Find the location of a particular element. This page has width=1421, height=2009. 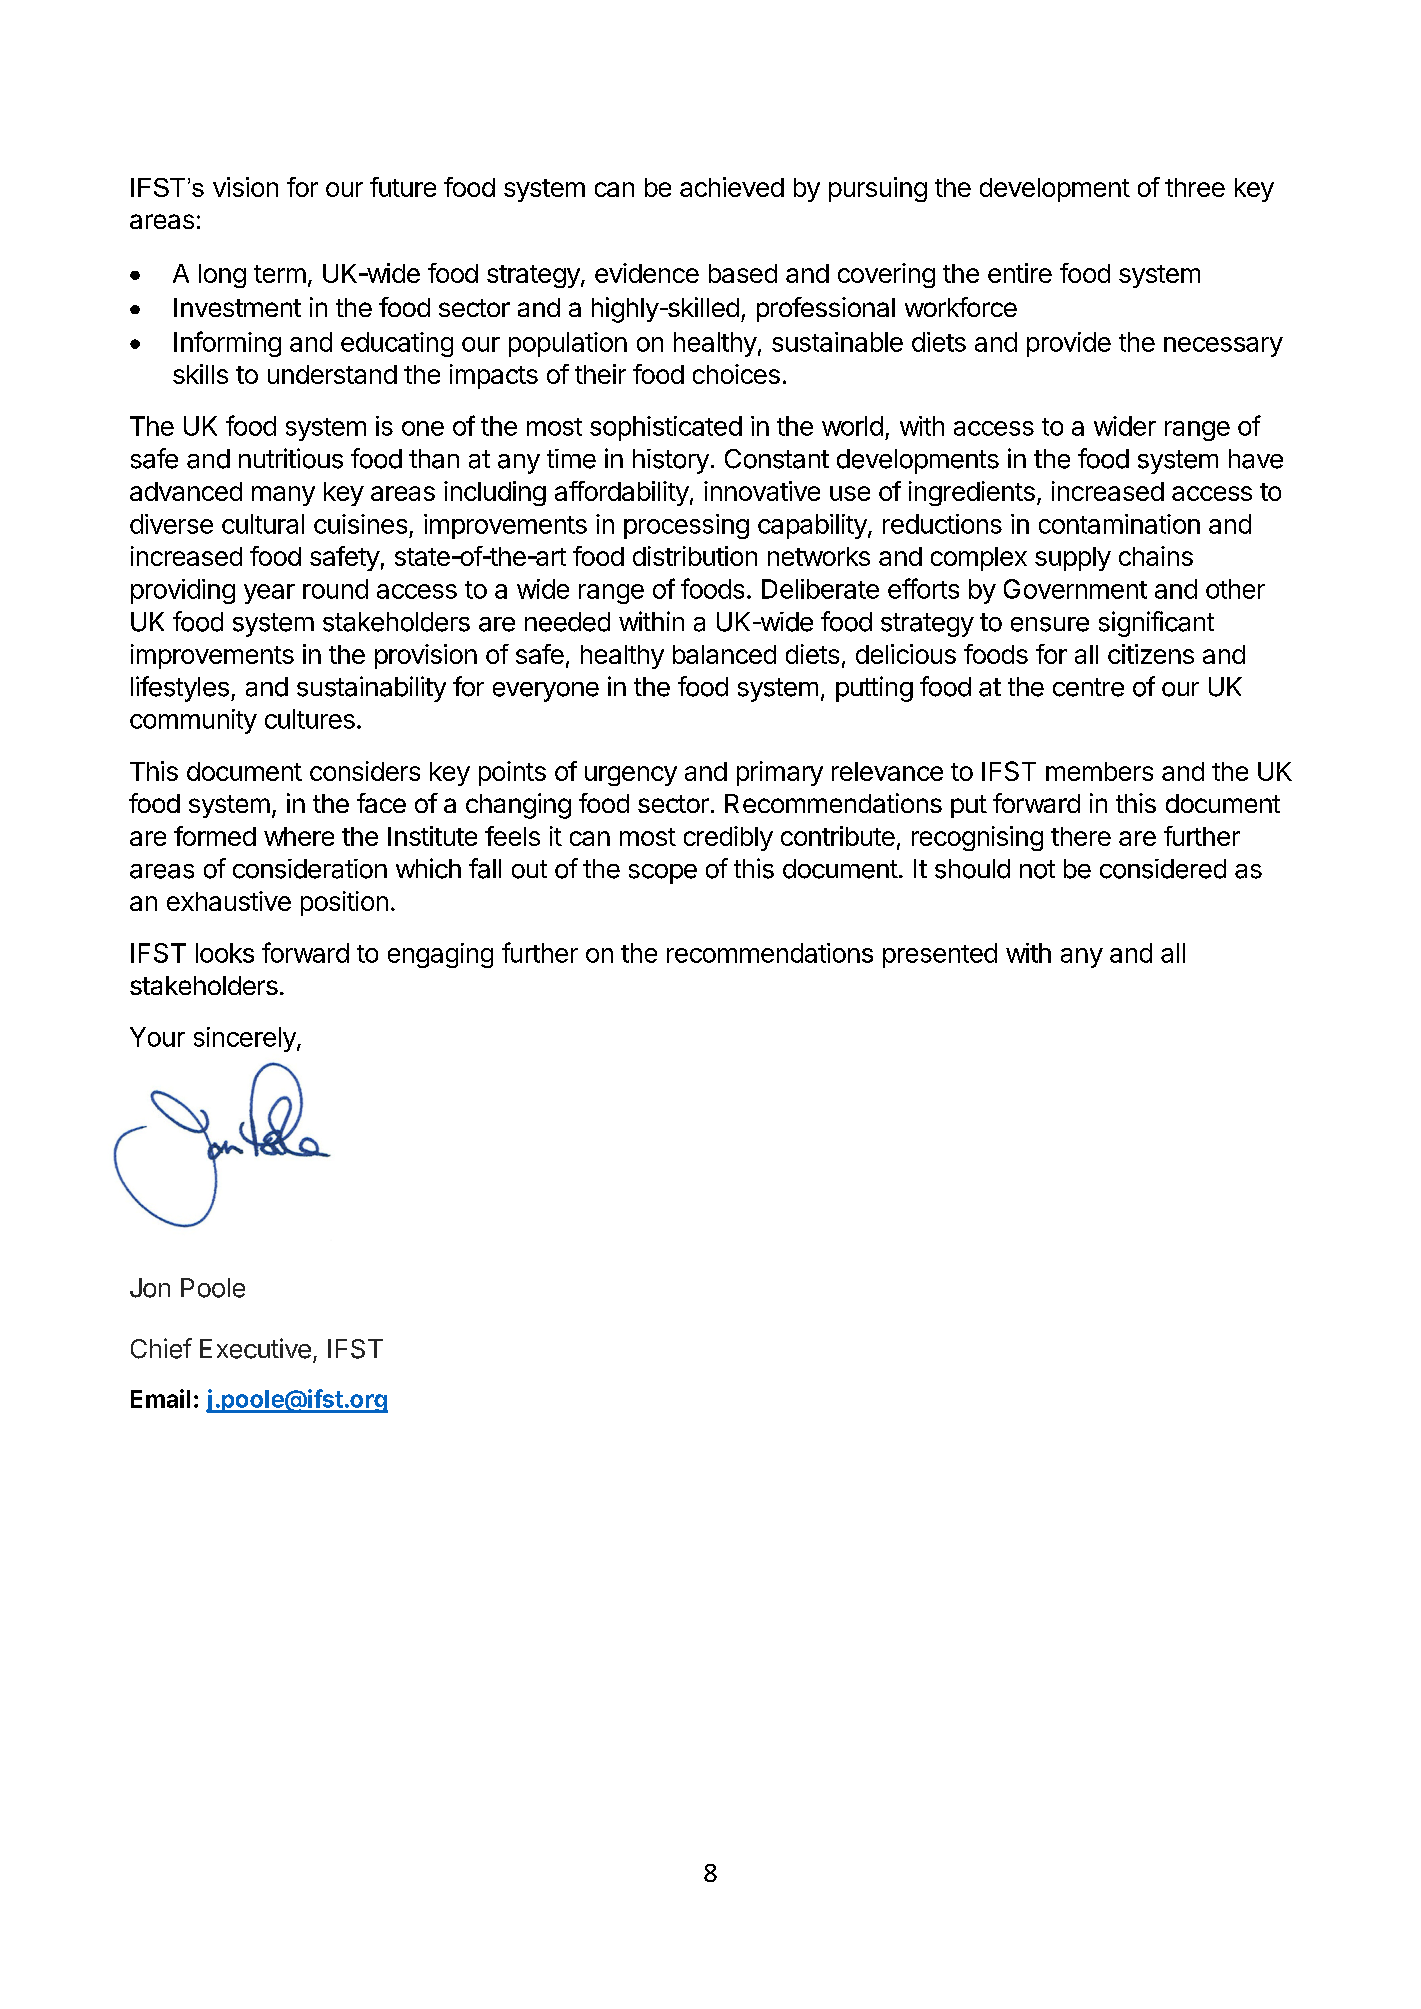

achieved is located at coordinates (732, 187).
